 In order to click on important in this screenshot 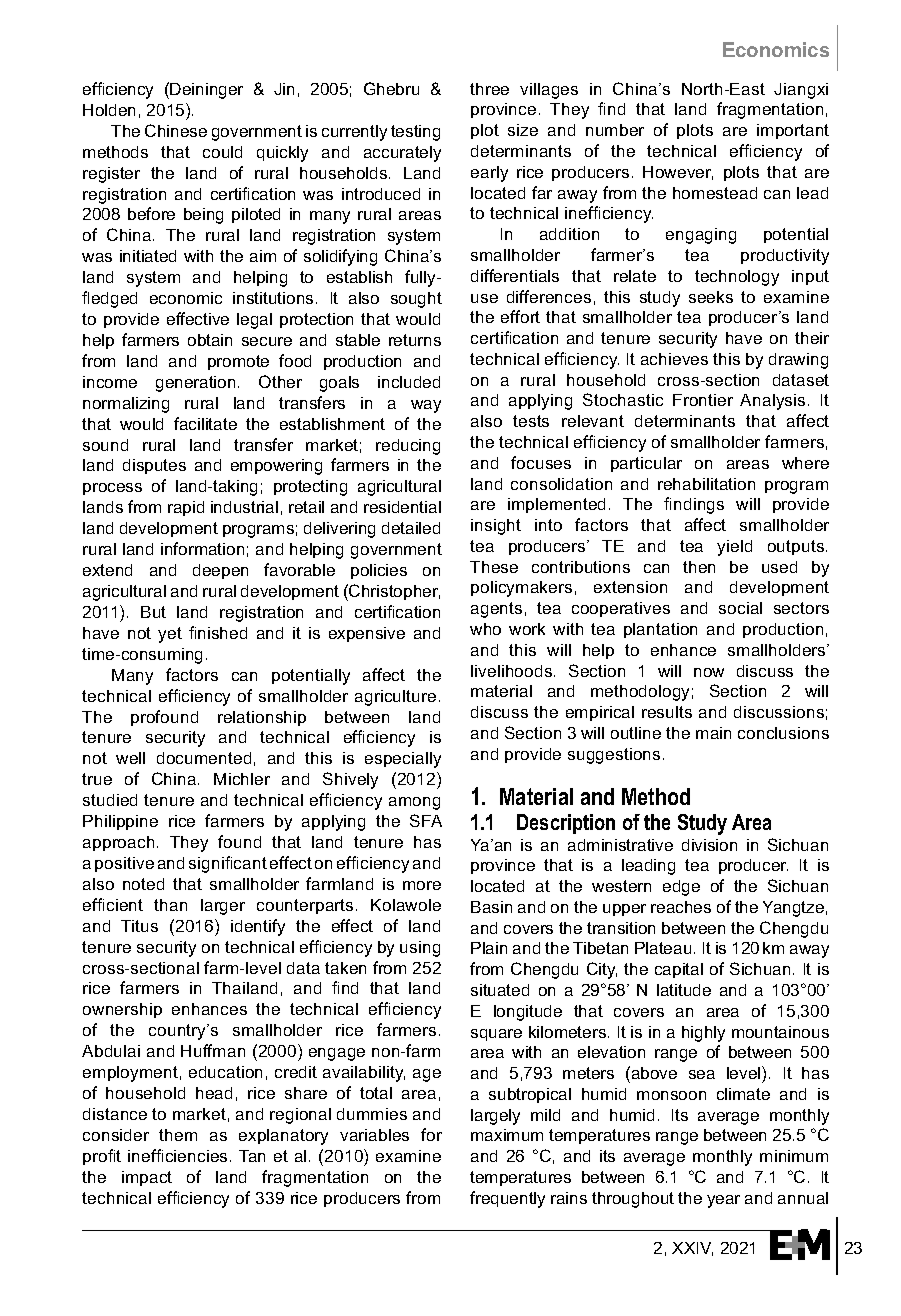, I will do `click(793, 131)`.
